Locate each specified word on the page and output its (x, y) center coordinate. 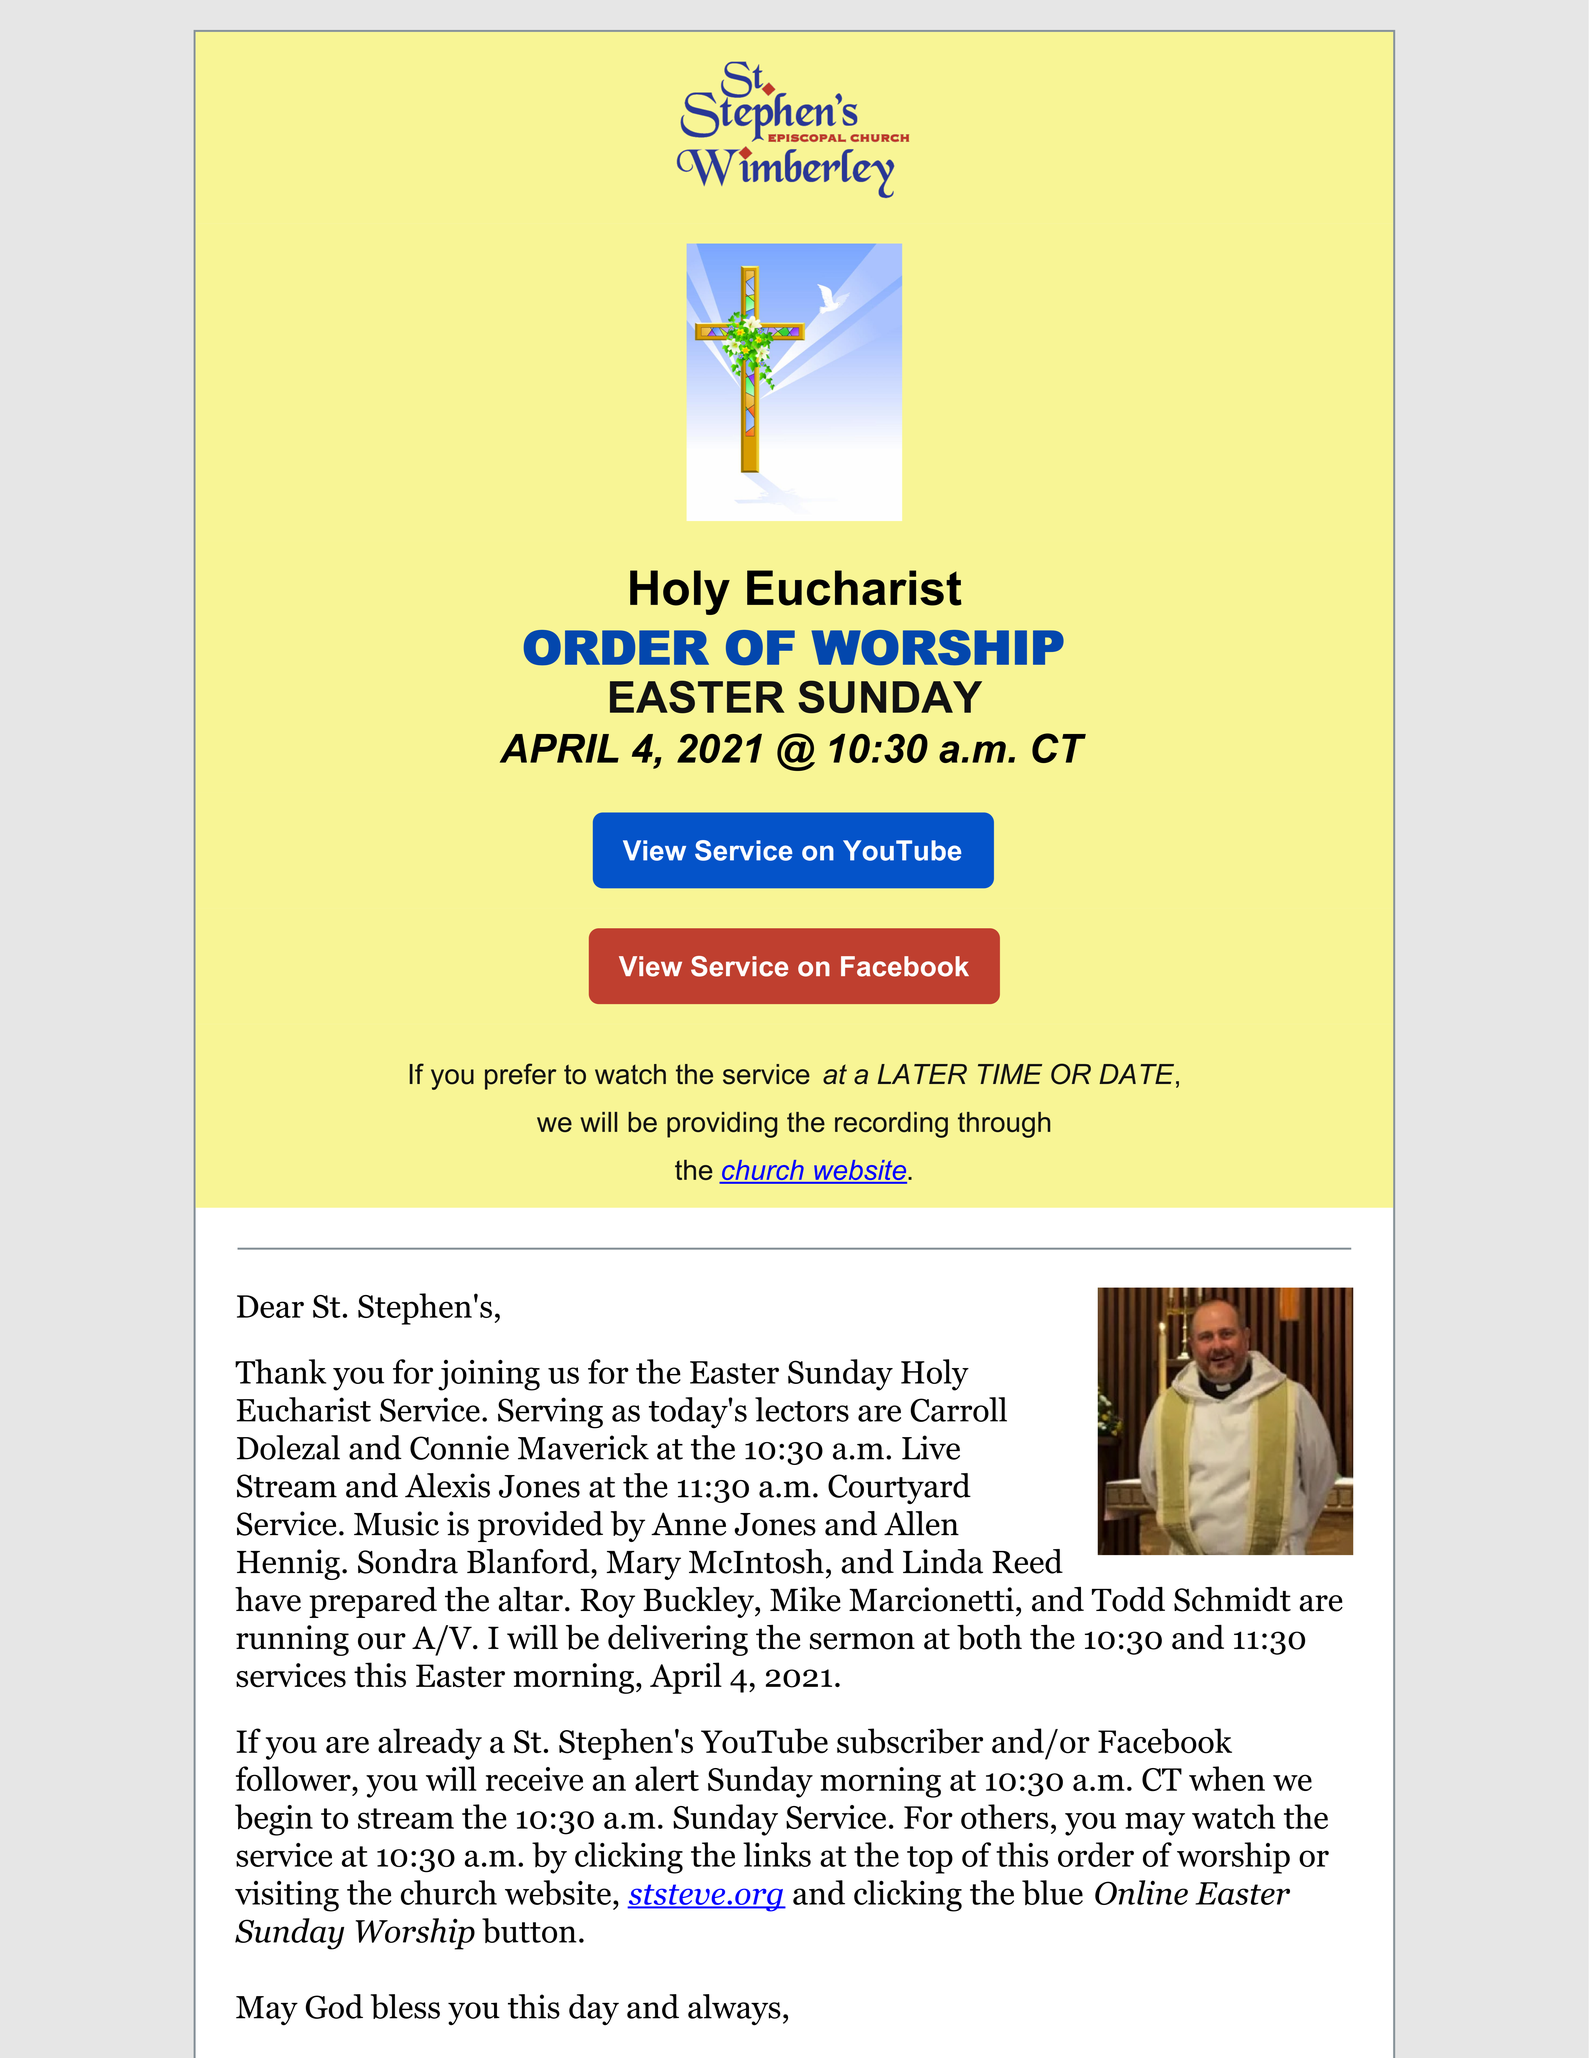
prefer (521, 1076)
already (430, 1744)
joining (489, 1375)
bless (405, 2006)
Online (1141, 1892)
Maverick (583, 1447)
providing (722, 1125)
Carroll (958, 1409)
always (734, 2010)
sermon (862, 1641)
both (989, 1637)
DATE (1138, 1074)
